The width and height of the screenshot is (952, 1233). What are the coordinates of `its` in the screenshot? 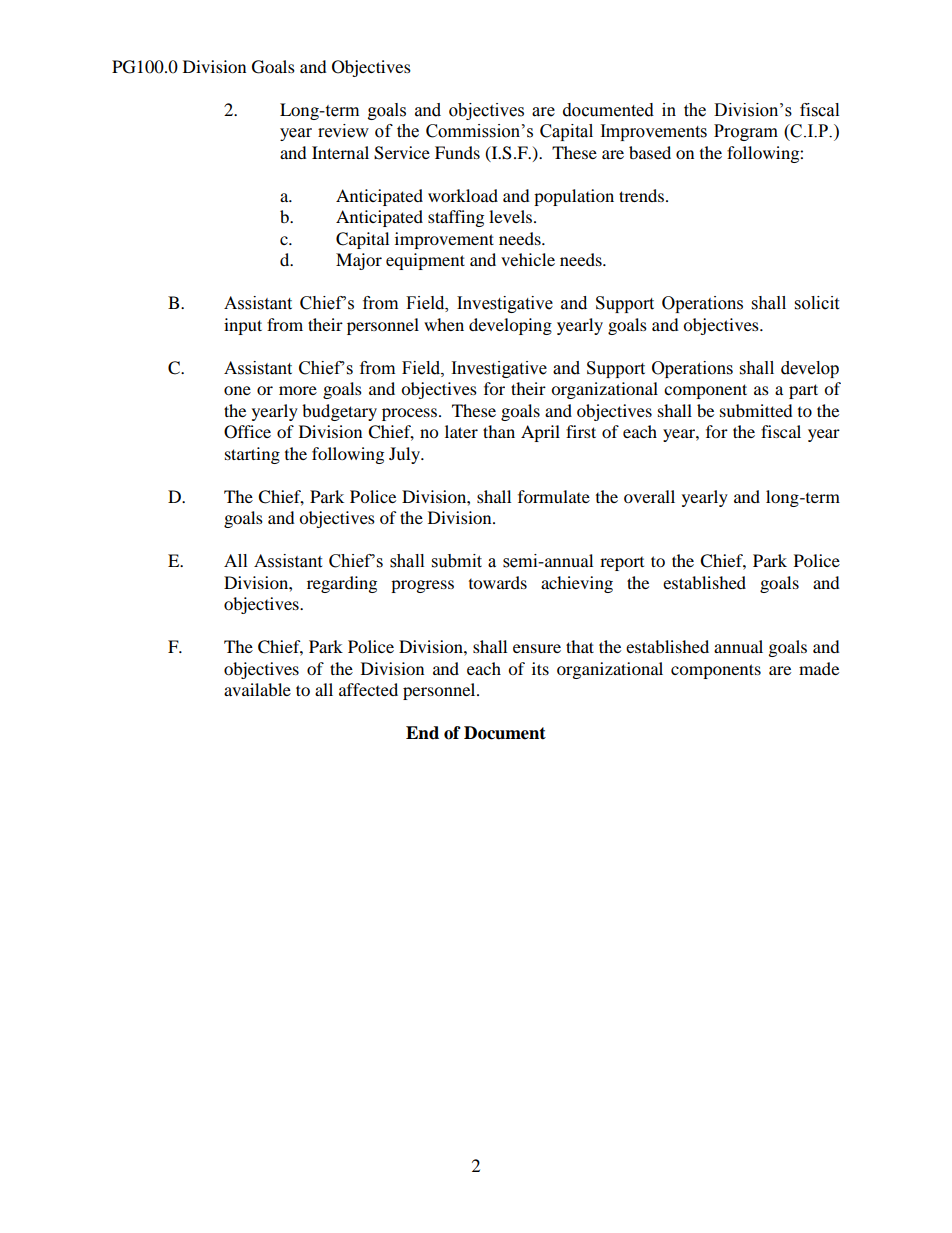 It's located at (540, 668).
